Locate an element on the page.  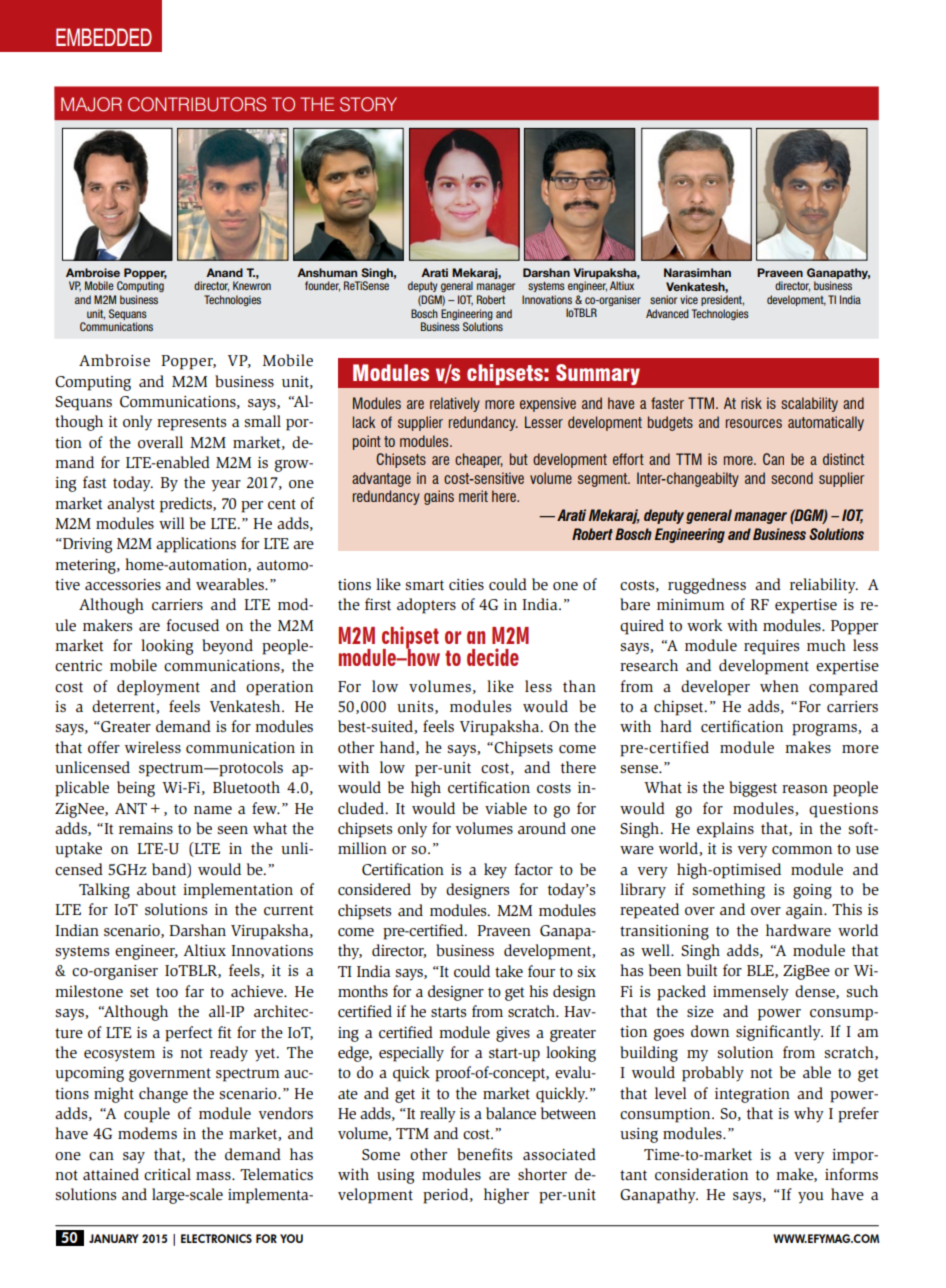
story is located at coordinates (368, 104).
